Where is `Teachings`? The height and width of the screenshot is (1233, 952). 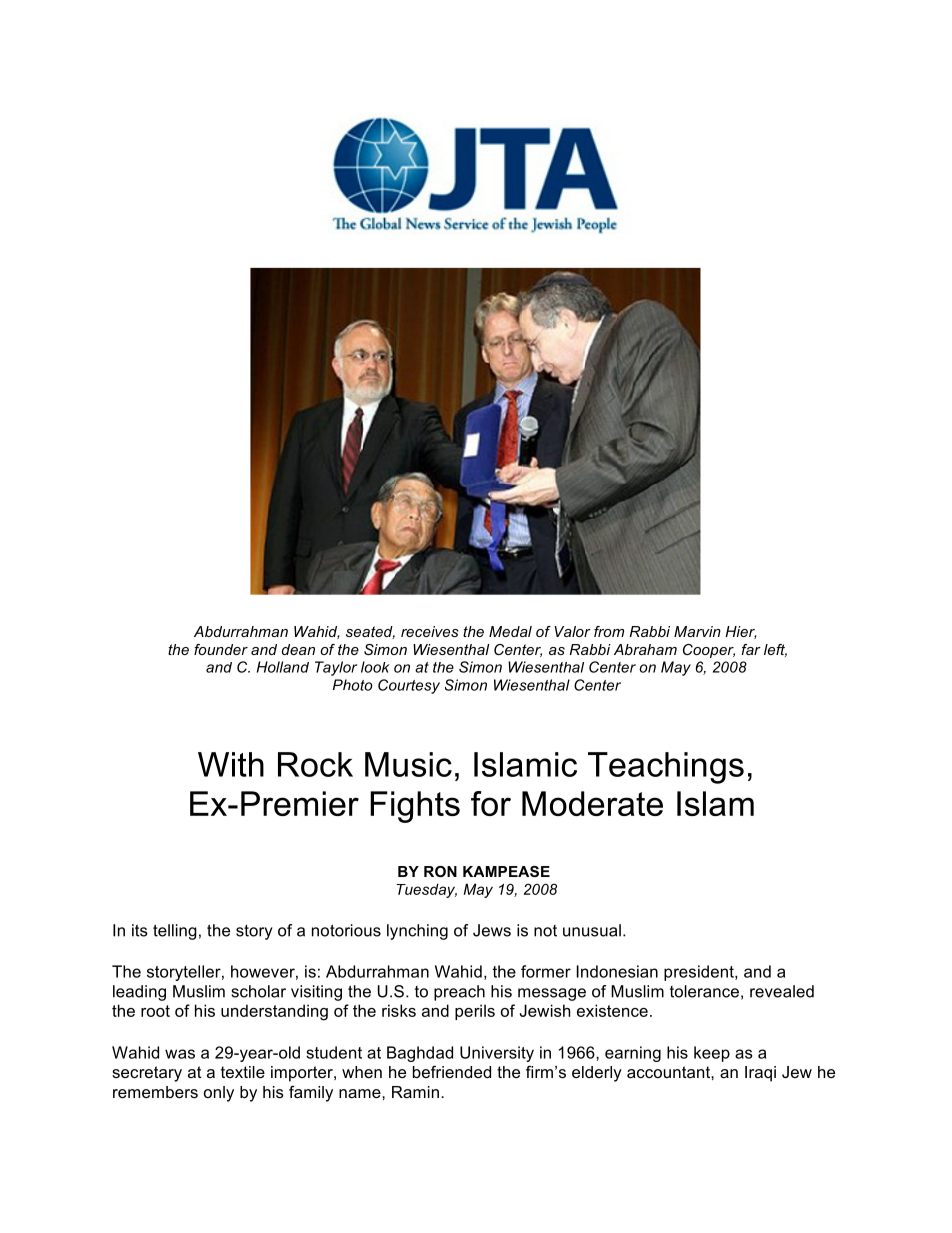 Teachings is located at coordinates (666, 768).
